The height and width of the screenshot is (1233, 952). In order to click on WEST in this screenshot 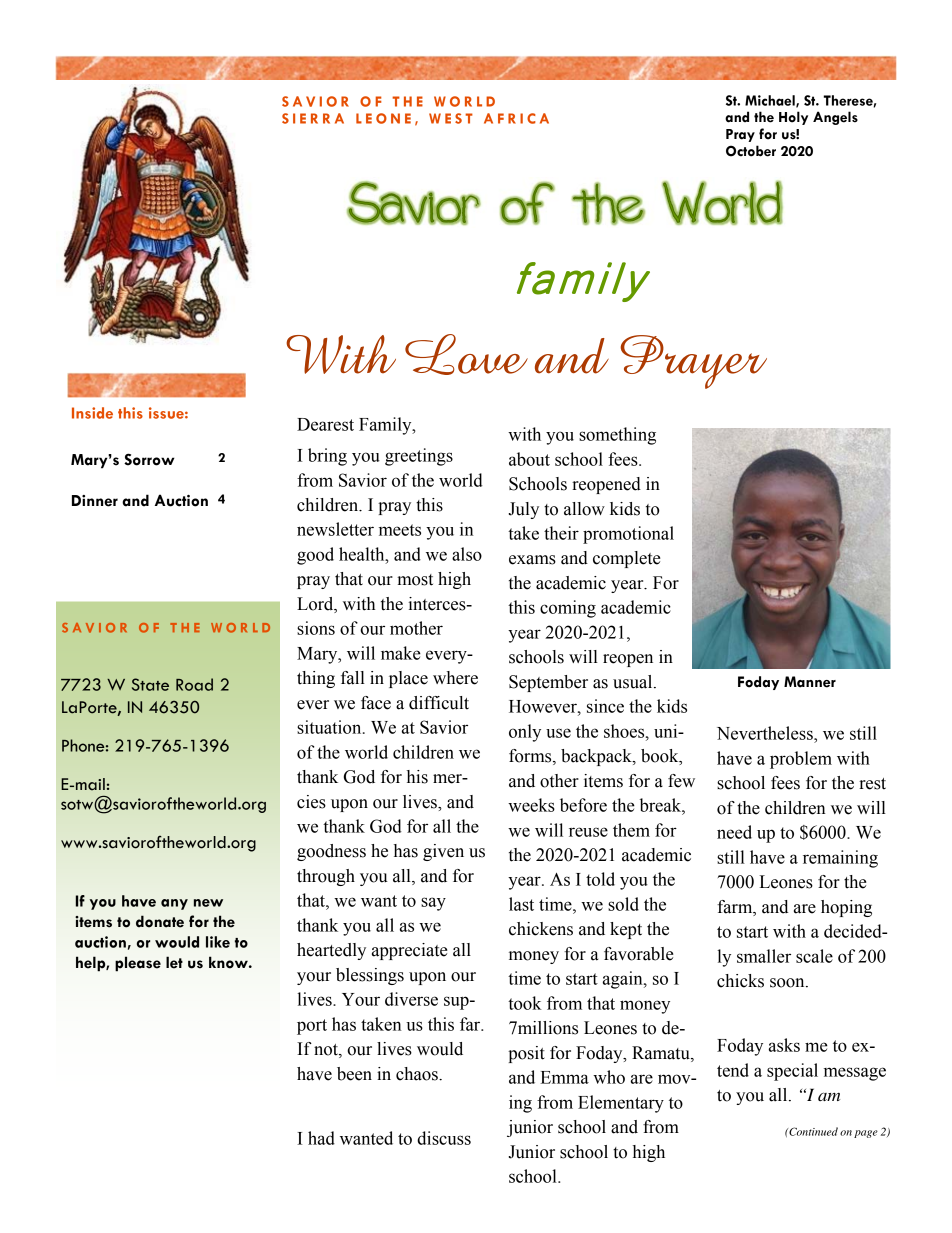, I will do `click(451, 118)`.
